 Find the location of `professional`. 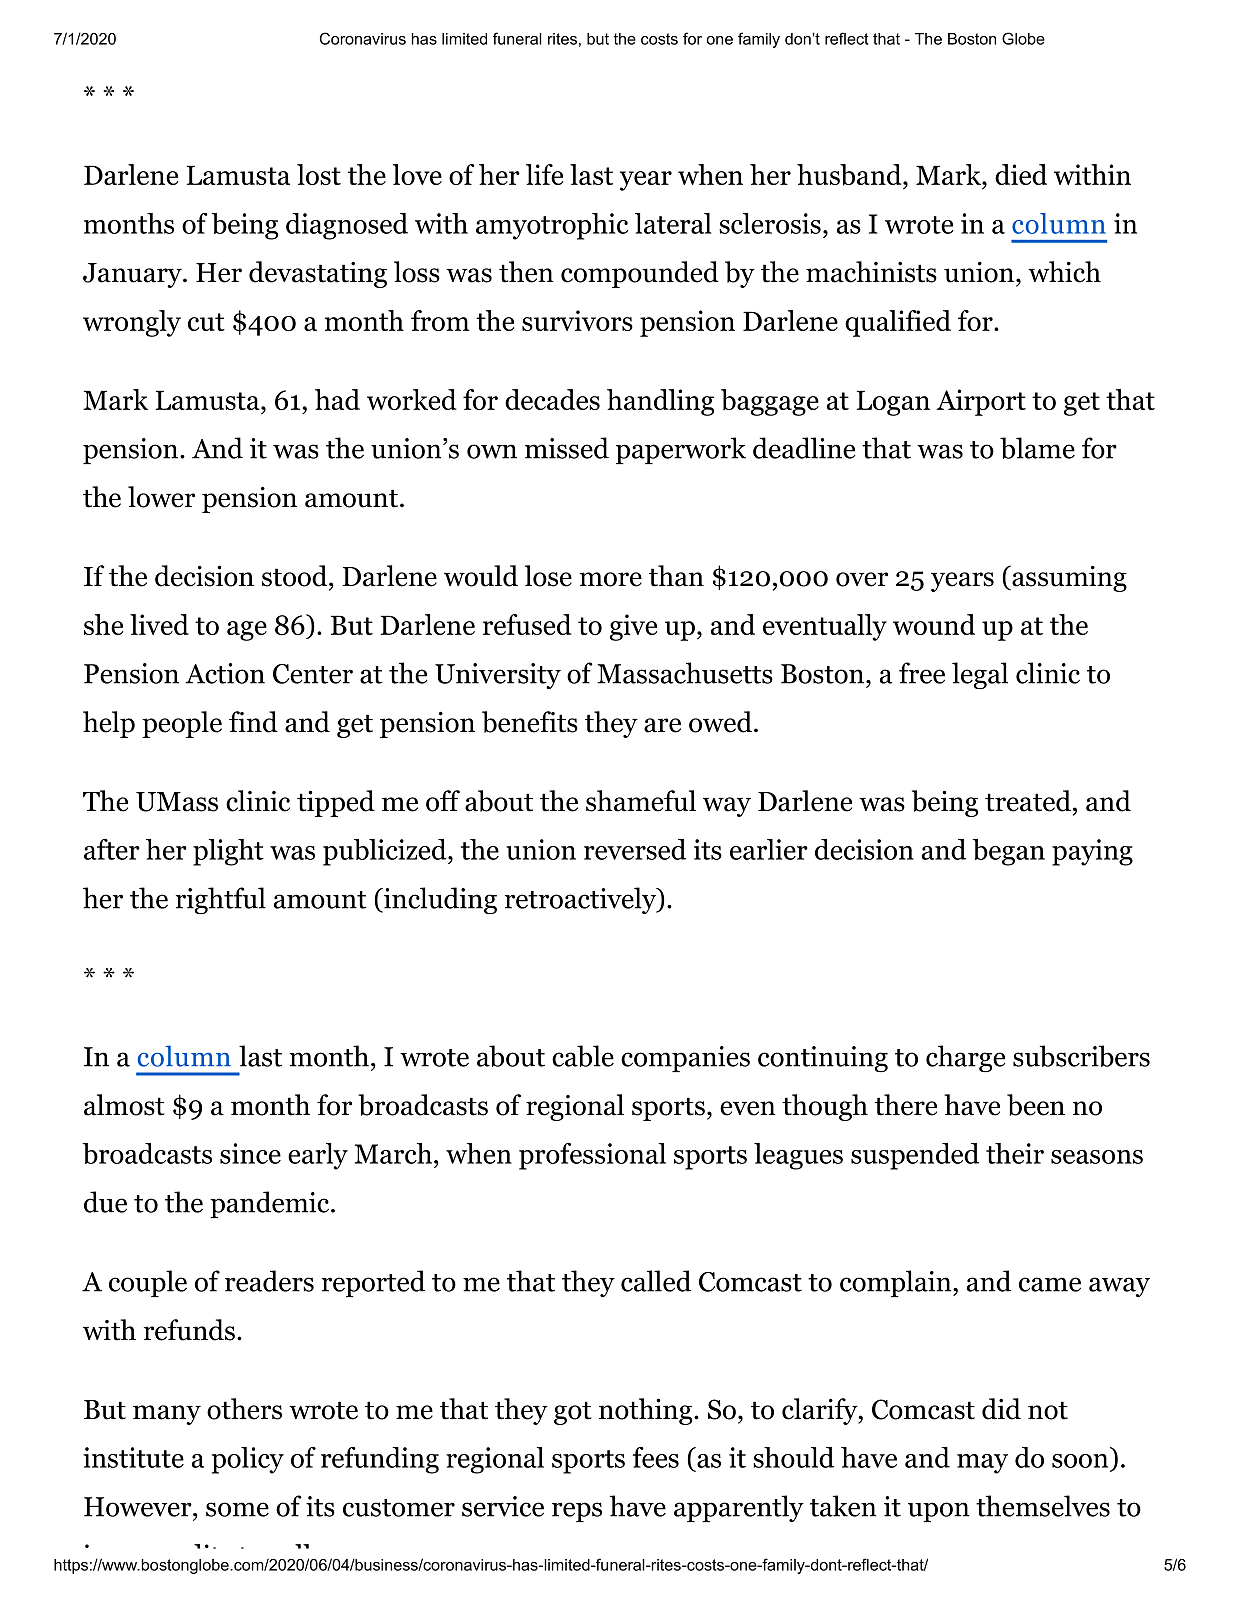

professional is located at coordinates (592, 1156).
